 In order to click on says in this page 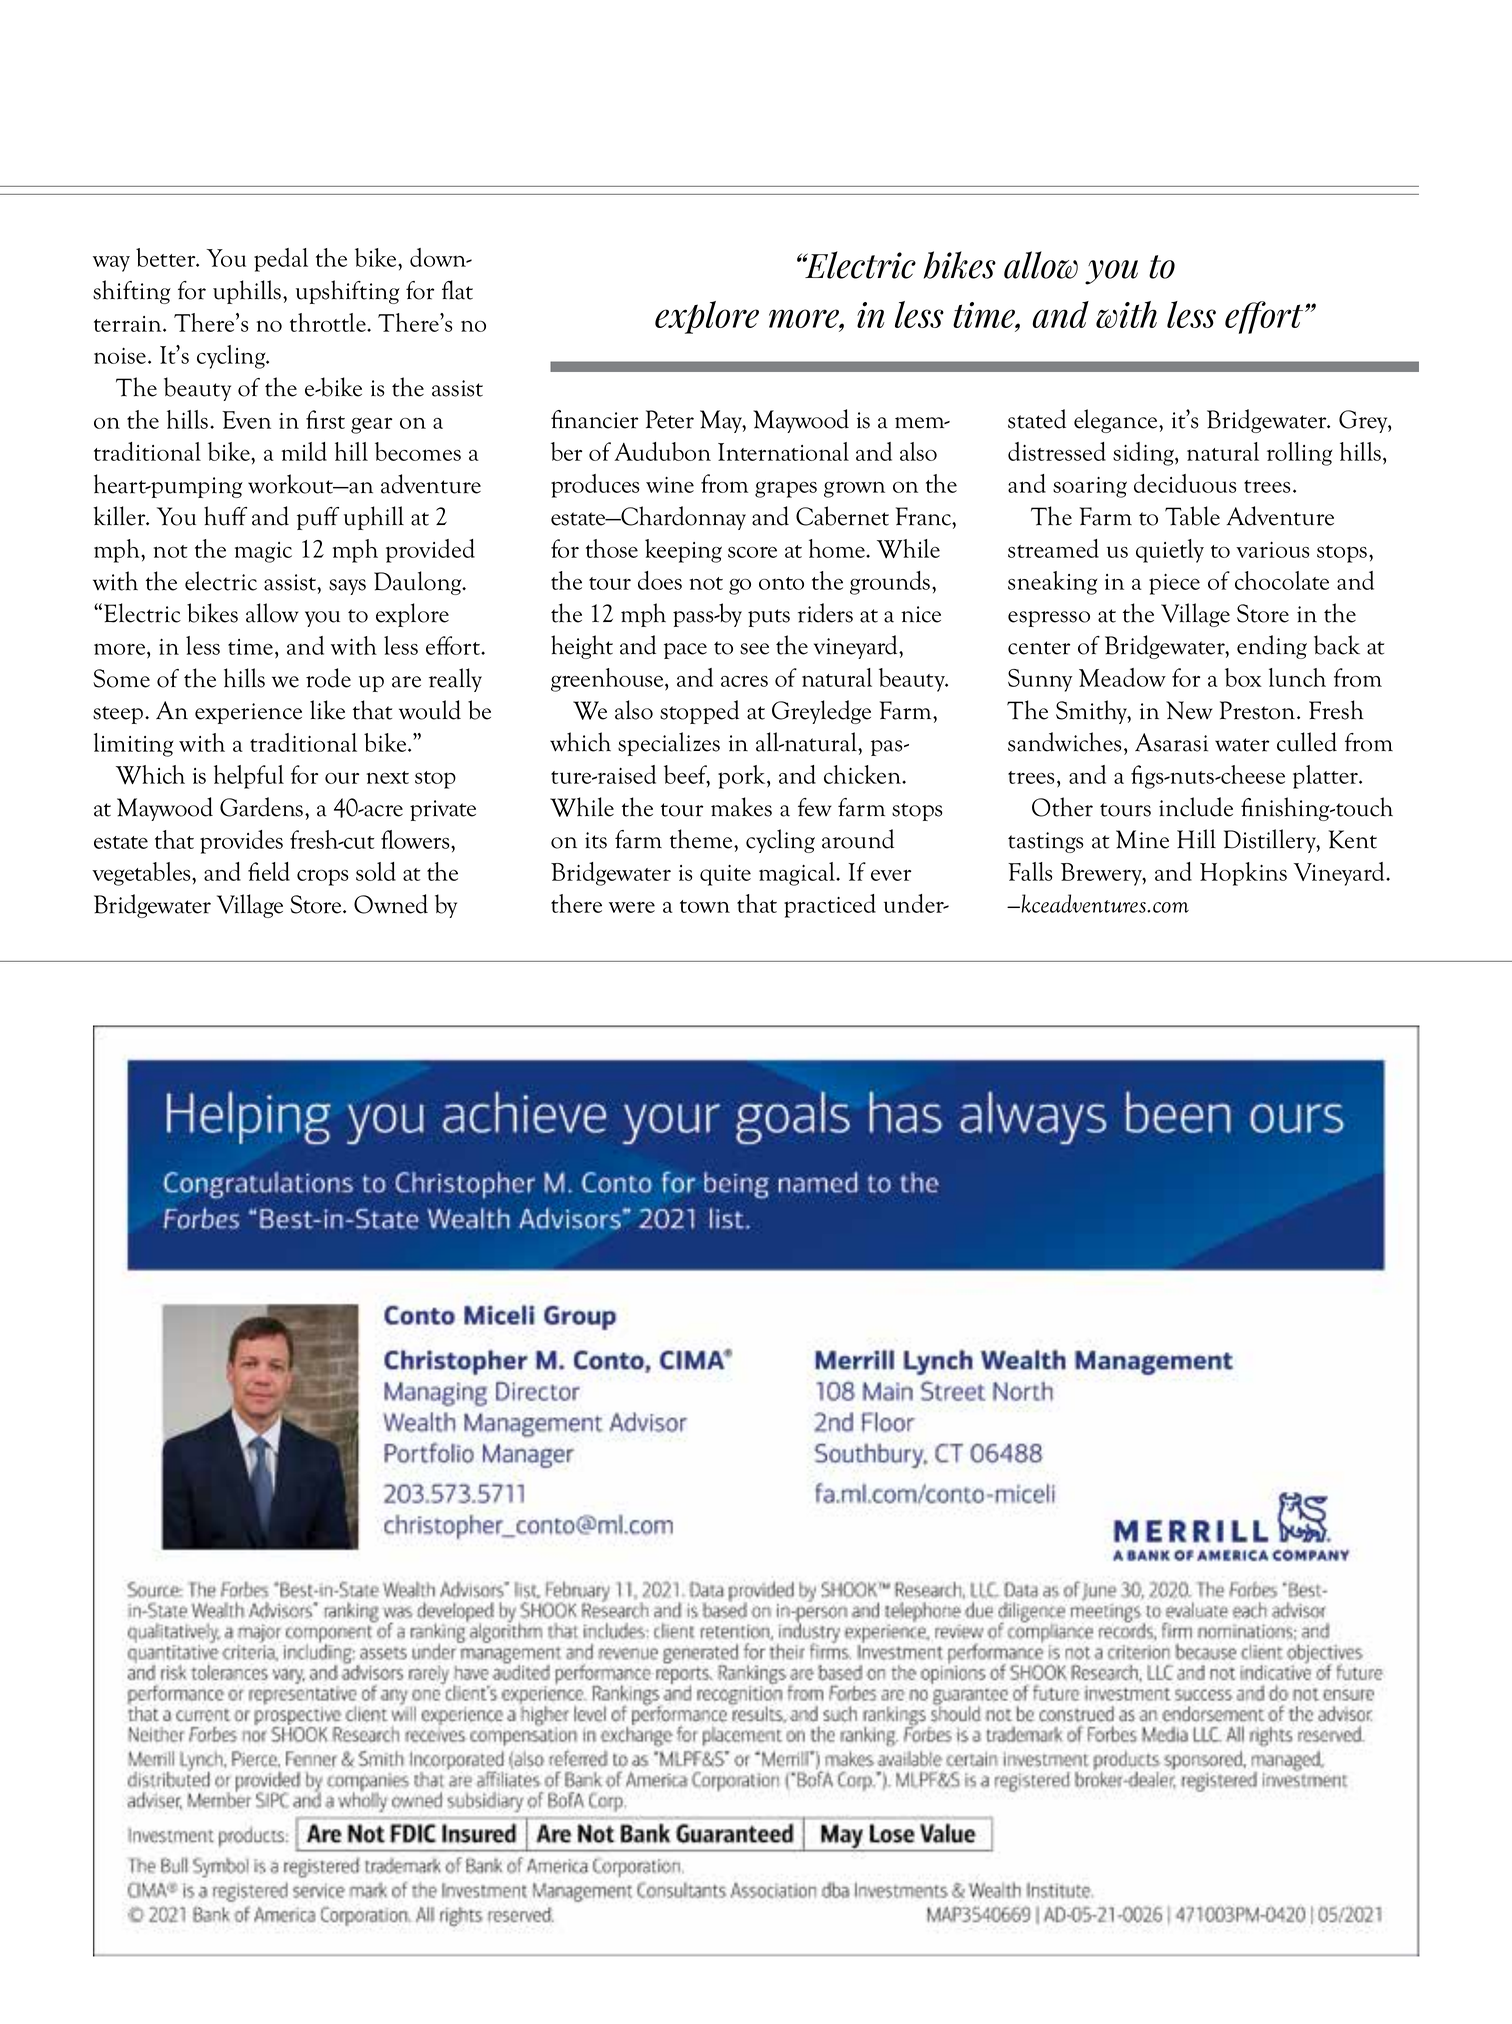, I will do `click(347, 587)`.
